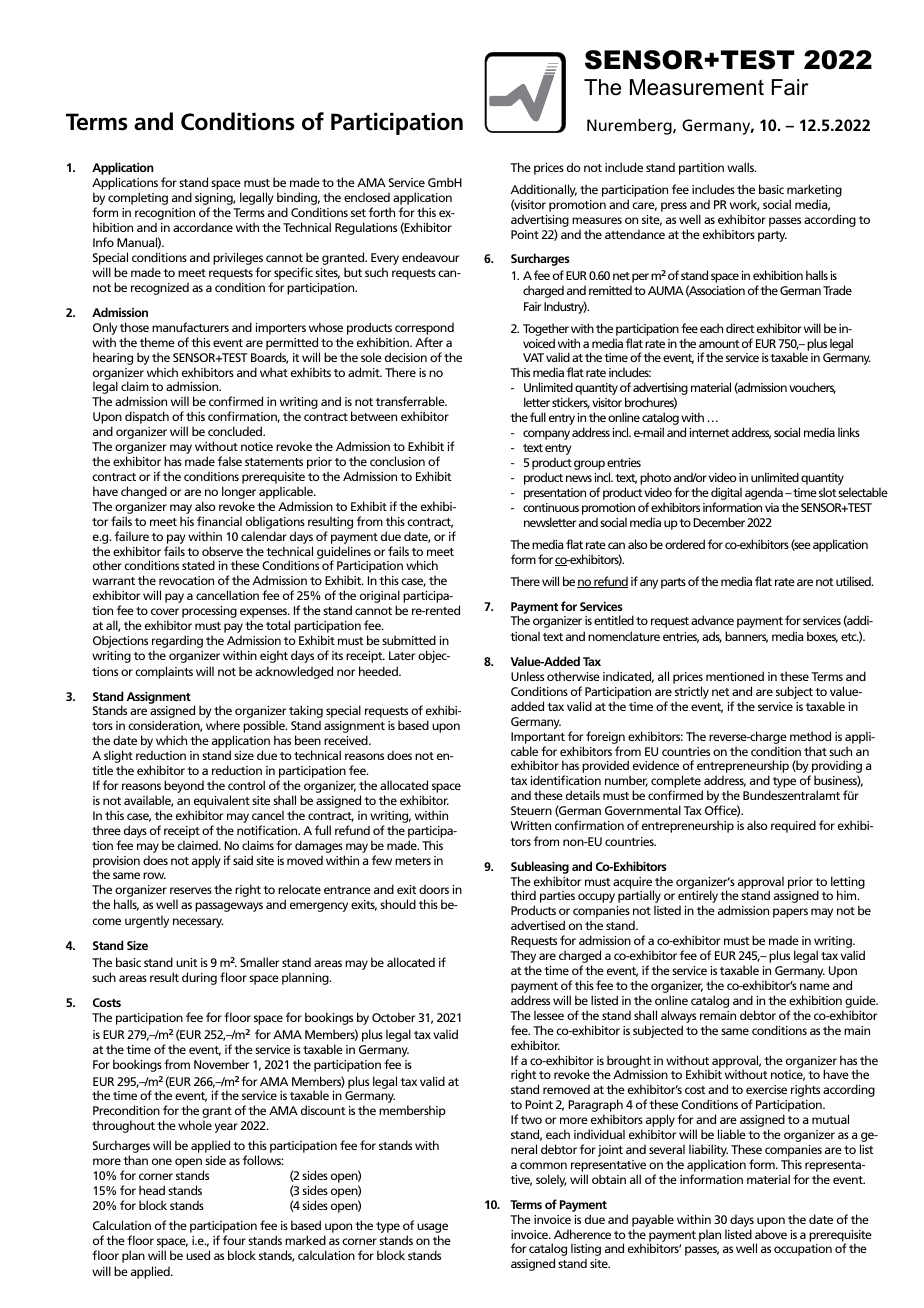 The width and height of the page is (924, 1308). What do you see at coordinates (140, 288) in the page?
I see `automatic` at bounding box center [140, 288].
